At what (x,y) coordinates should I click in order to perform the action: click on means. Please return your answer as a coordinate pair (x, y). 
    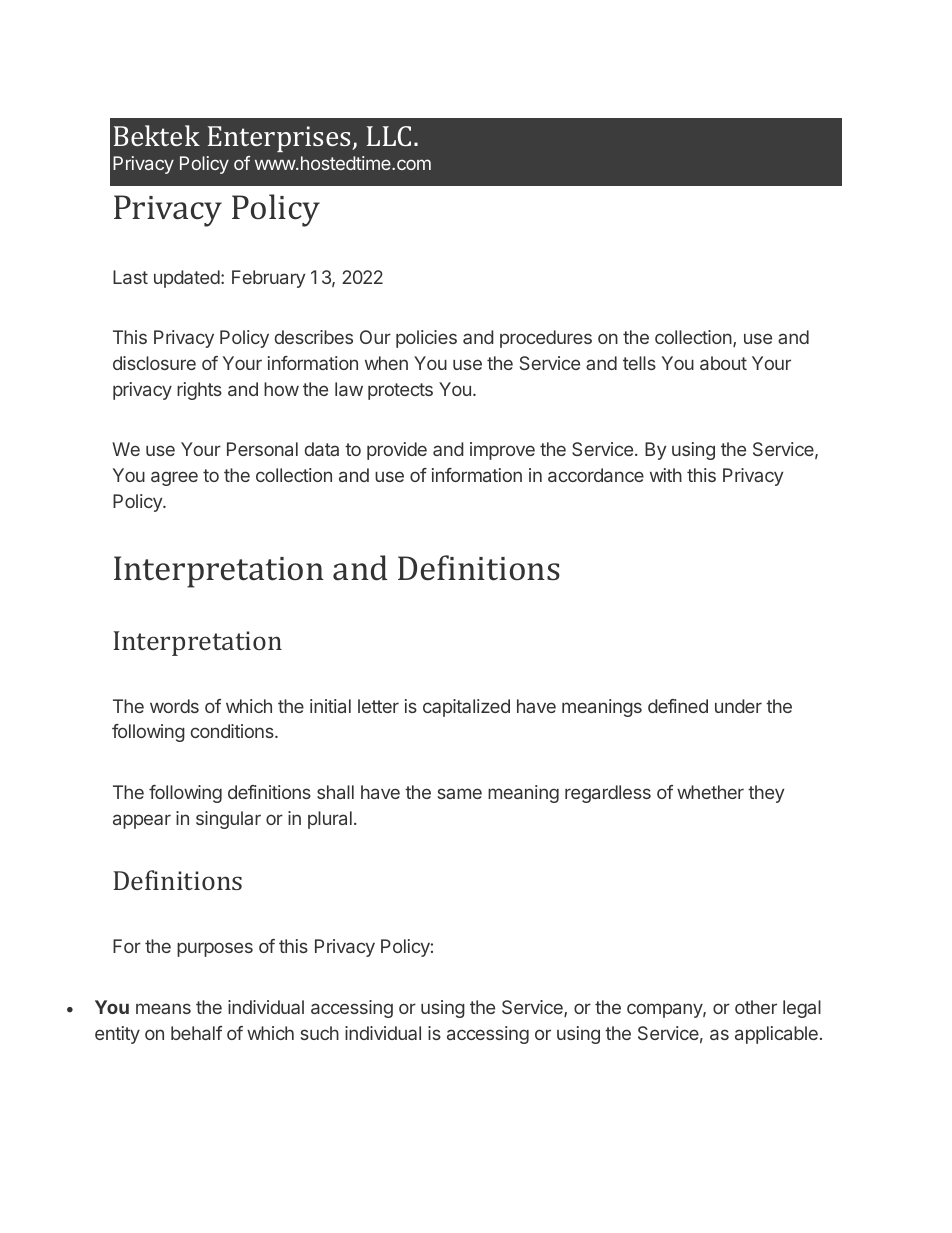
    Looking at the image, I should click on (163, 1008).
